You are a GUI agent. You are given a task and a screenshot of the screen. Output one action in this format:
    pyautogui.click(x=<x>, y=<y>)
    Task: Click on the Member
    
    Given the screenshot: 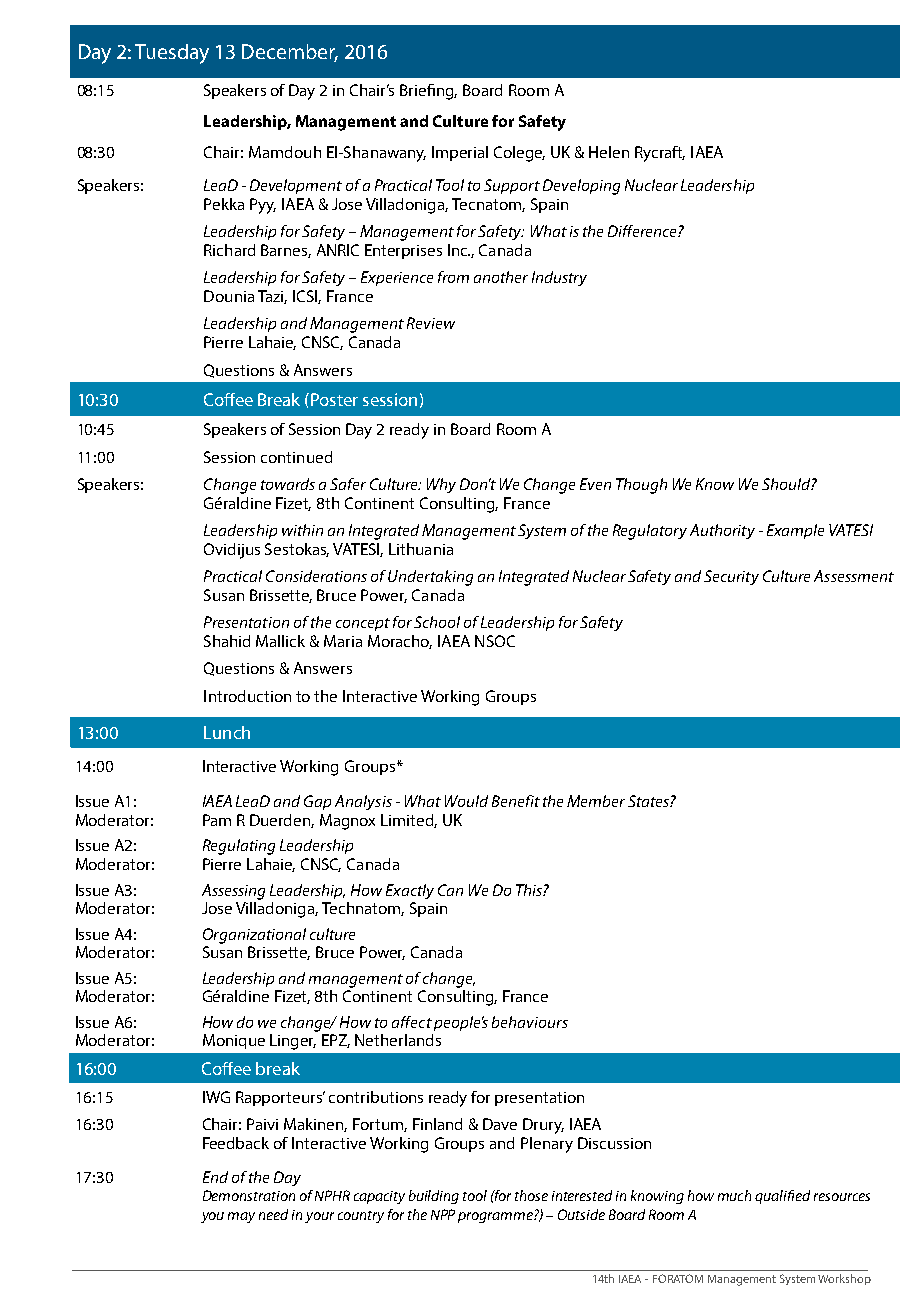 What is the action you would take?
    pyautogui.click(x=596, y=801)
